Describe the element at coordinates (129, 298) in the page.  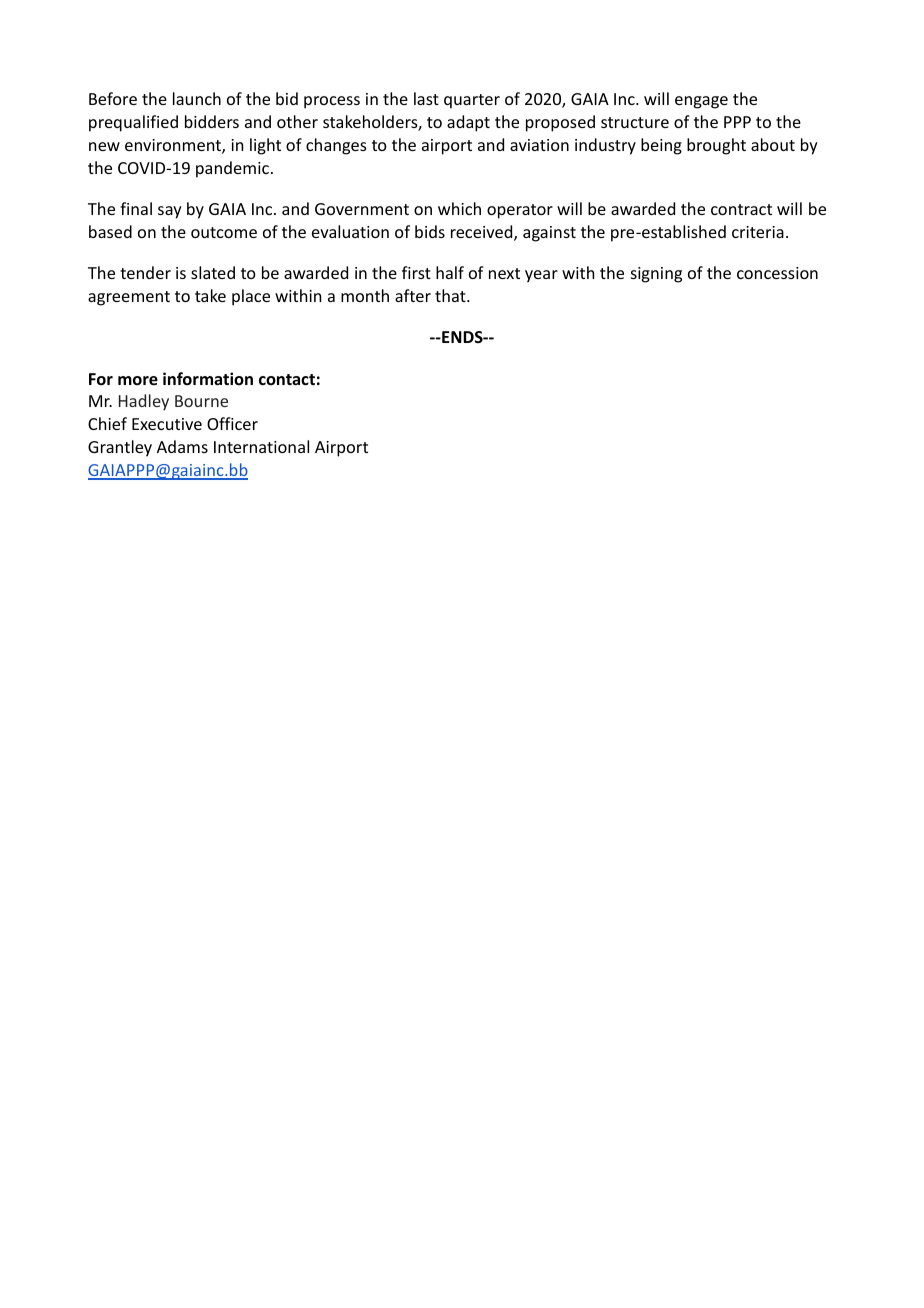
I see `agreement` at that location.
